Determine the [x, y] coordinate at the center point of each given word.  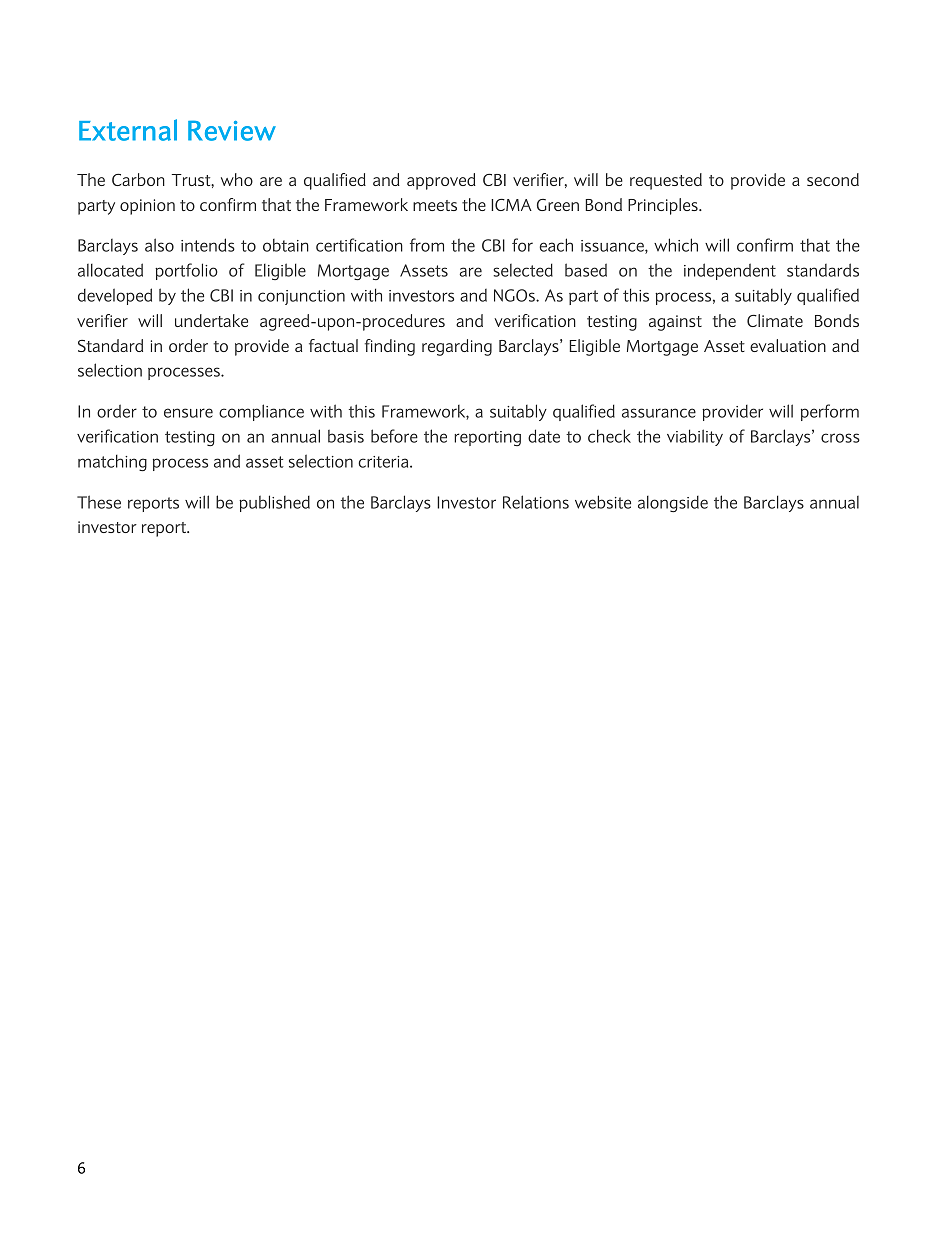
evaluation [788, 345]
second [833, 179]
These [99, 502]
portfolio [186, 271]
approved [441, 181]
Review [232, 130]
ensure [188, 413]
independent [730, 271]
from [427, 245]
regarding [457, 347]
